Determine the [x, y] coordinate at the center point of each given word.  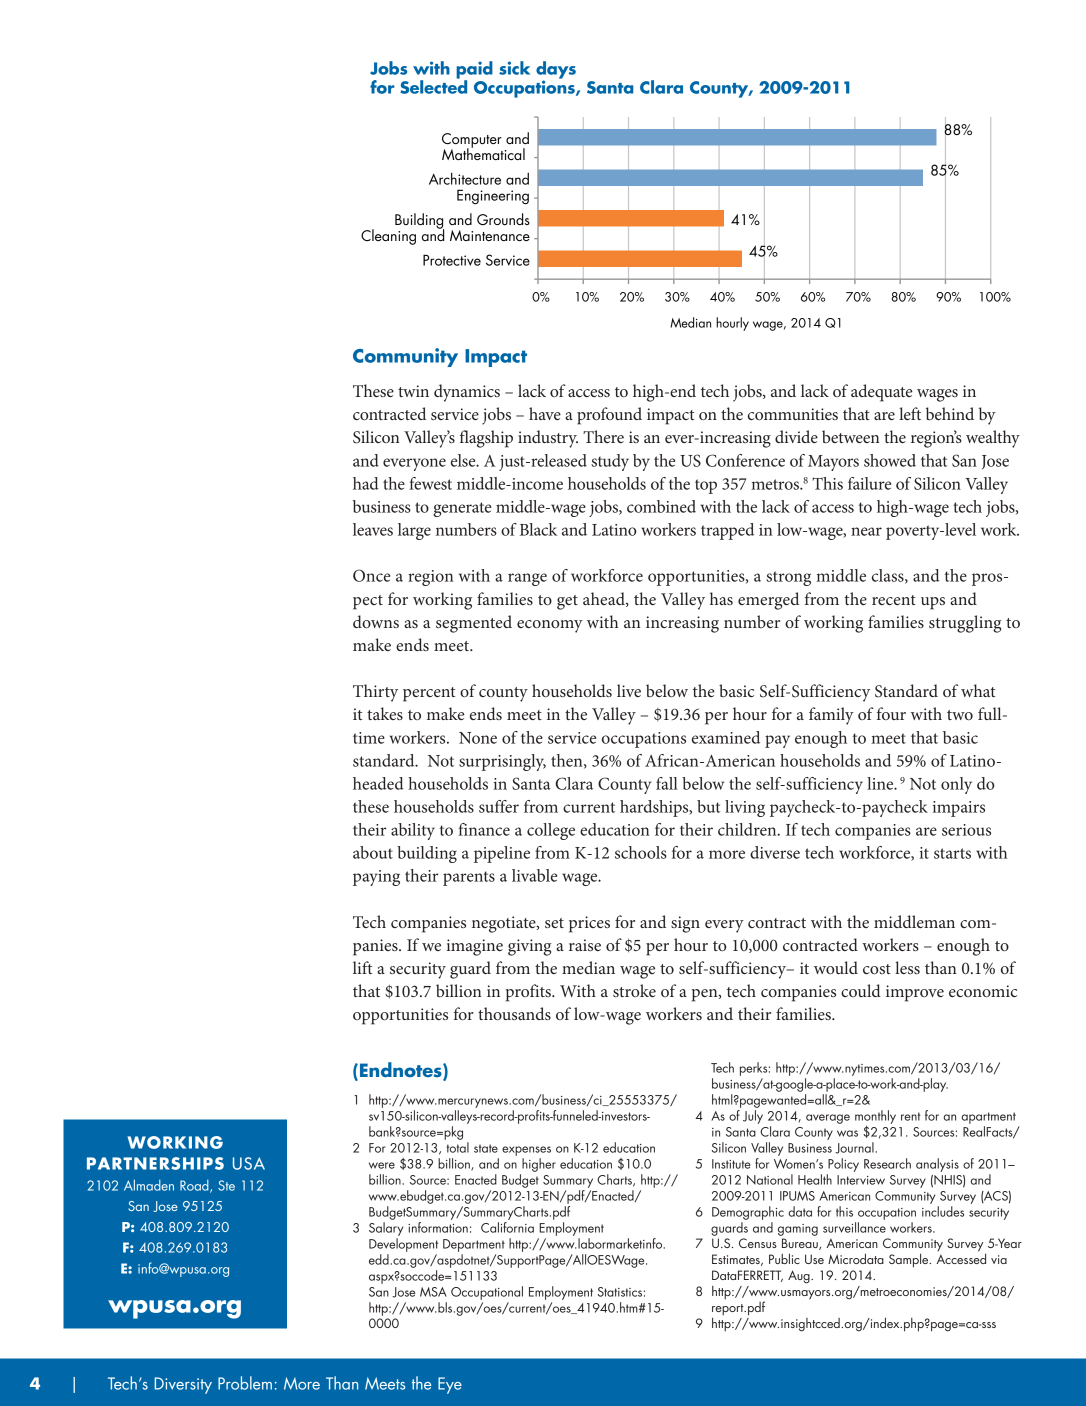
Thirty [375, 693]
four [891, 713]
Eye [450, 1385]
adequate [882, 393]
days [556, 71]
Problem [245, 1383]
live [629, 690]
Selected [433, 86]
